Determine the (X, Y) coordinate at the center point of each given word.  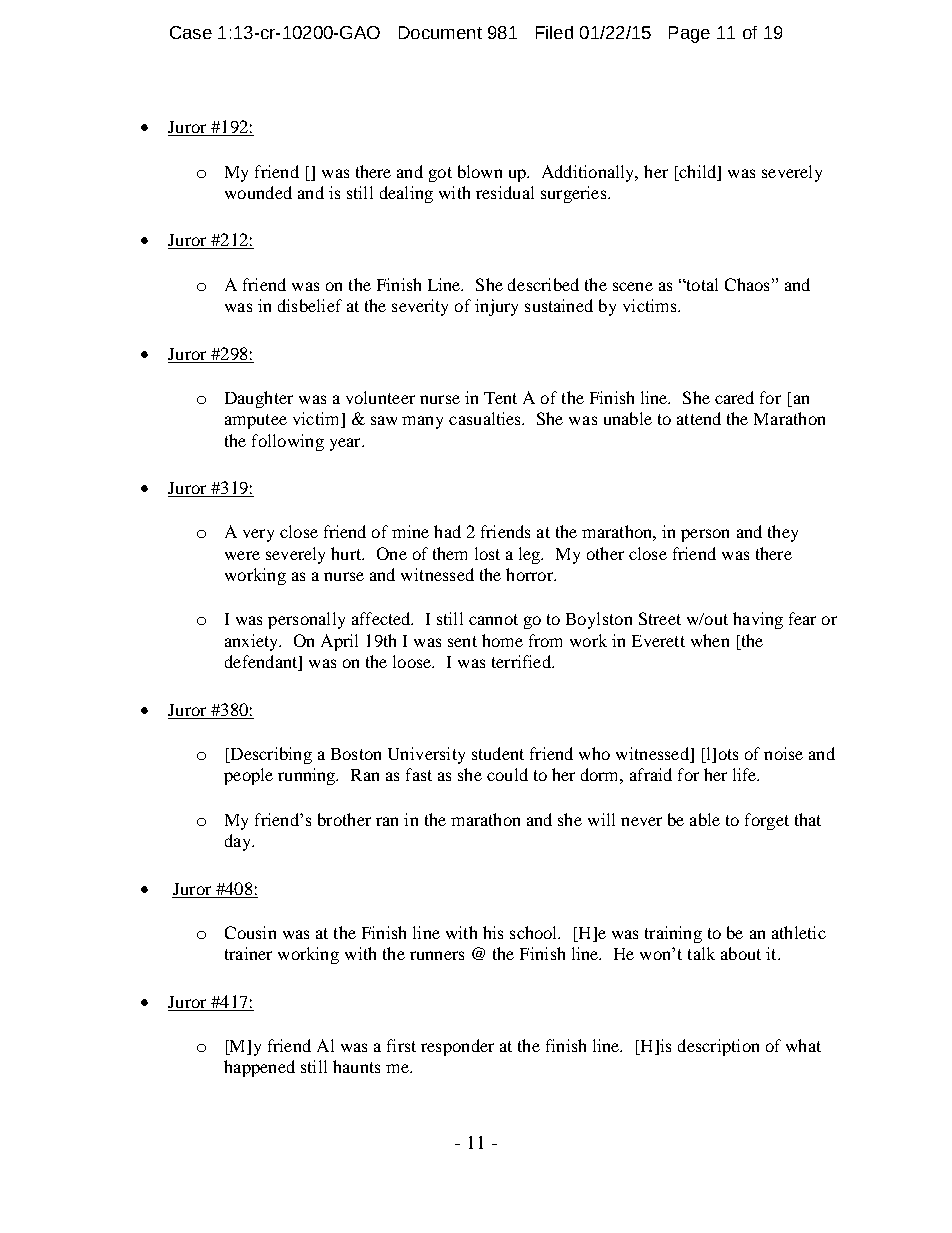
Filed (554, 32)
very (258, 535)
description (718, 1047)
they (783, 533)
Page (689, 34)
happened (259, 1068)
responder (457, 1047)
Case (191, 32)
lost (487, 553)
